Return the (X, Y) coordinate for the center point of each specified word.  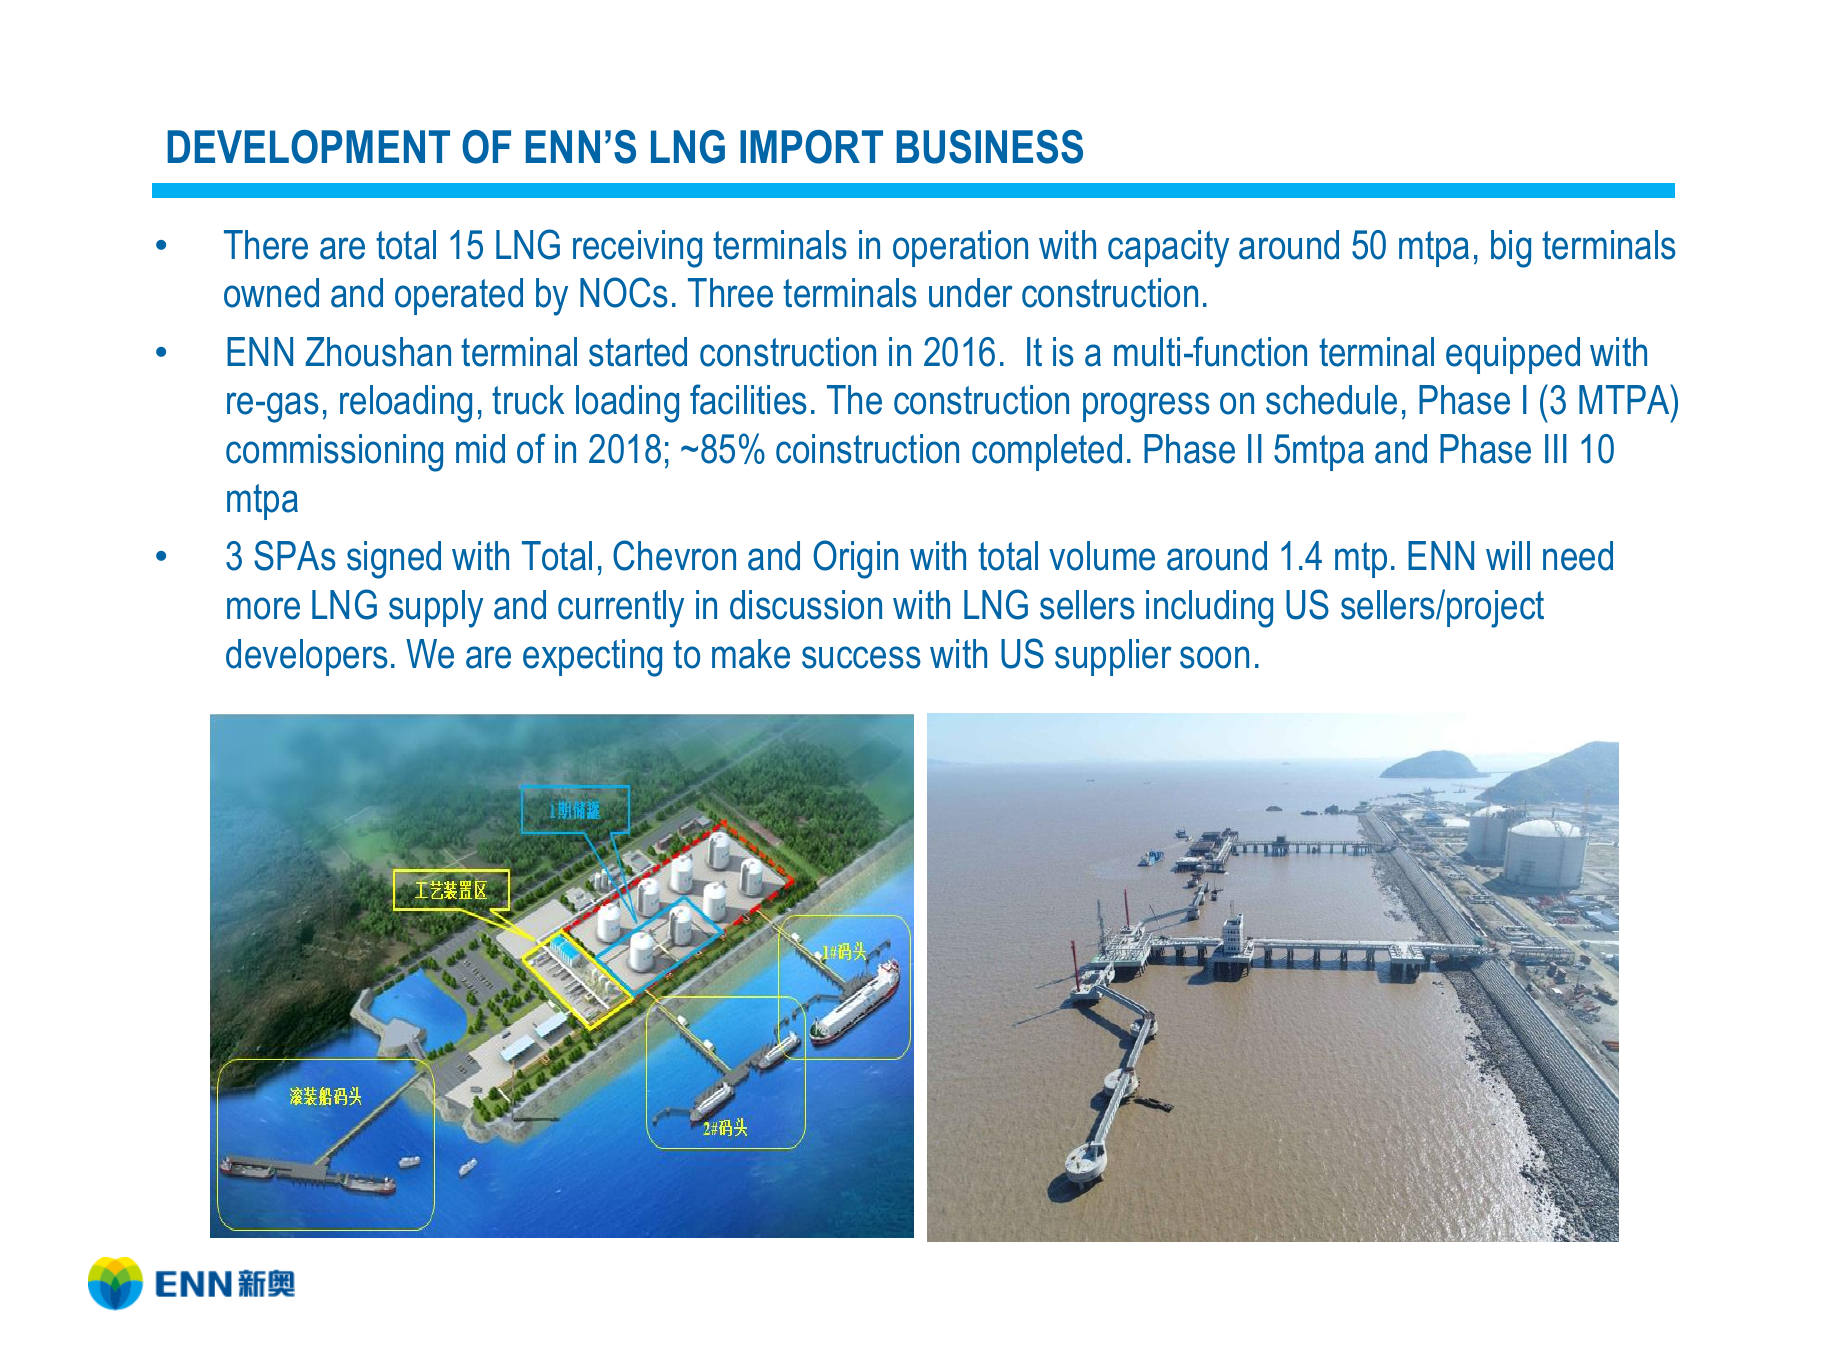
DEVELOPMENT (308, 147)
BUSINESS (990, 147)
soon (1214, 657)
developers (307, 657)
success (861, 657)
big (1511, 249)
